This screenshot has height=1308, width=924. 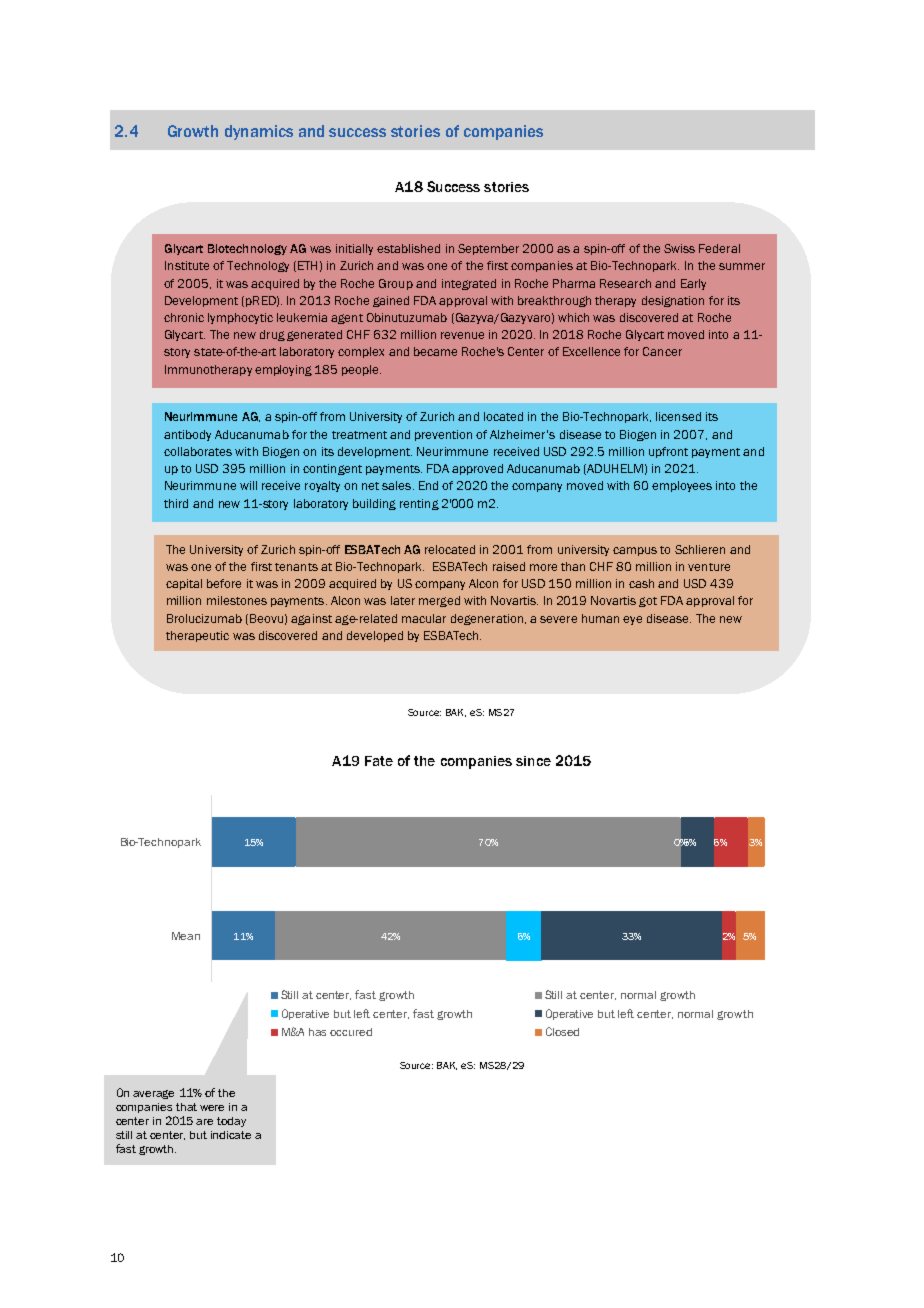 What do you see at coordinates (212, 1108) in the screenshot?
I see `were` at bounding box center [212, 1108].
